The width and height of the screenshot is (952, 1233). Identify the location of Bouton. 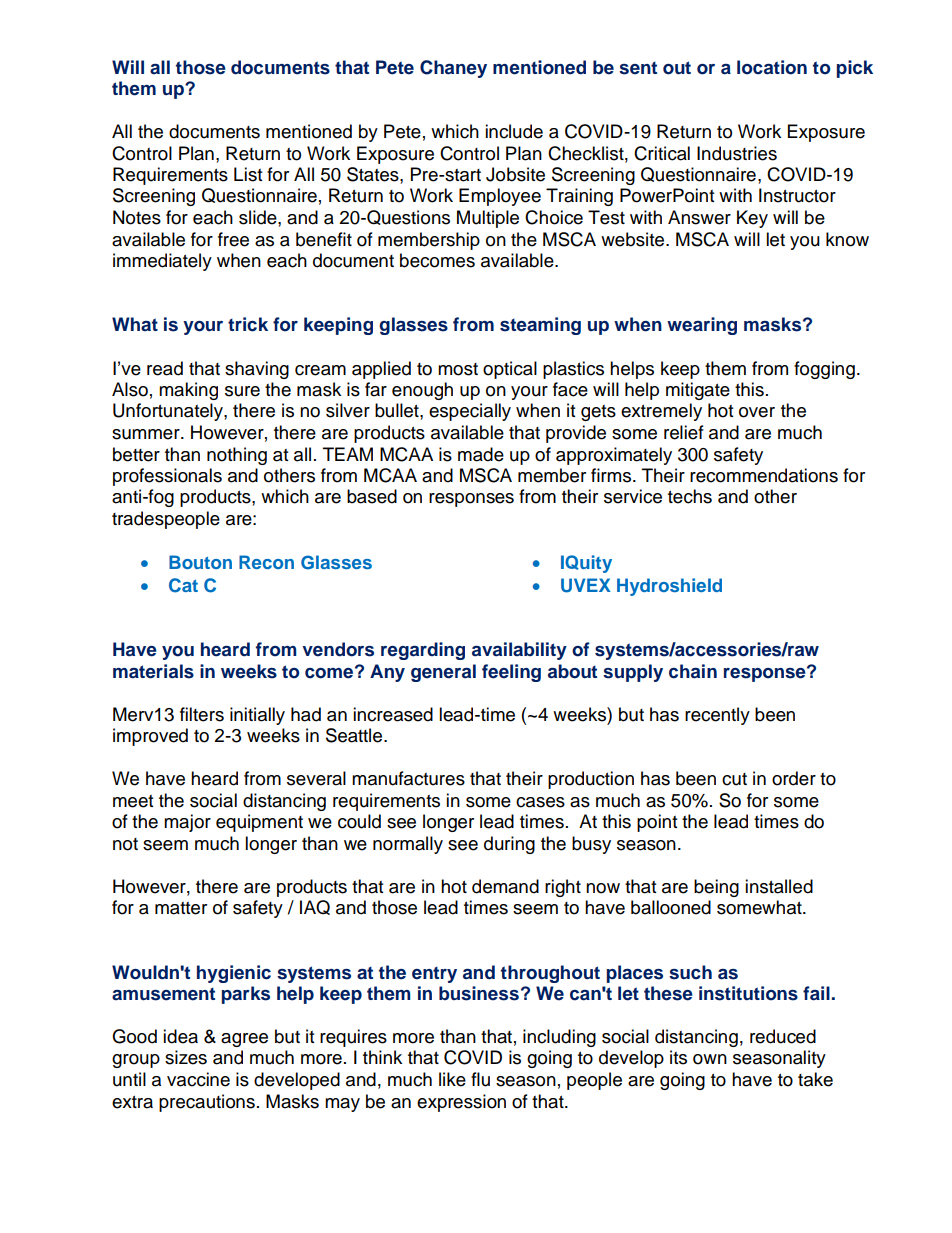
(200, 562).
